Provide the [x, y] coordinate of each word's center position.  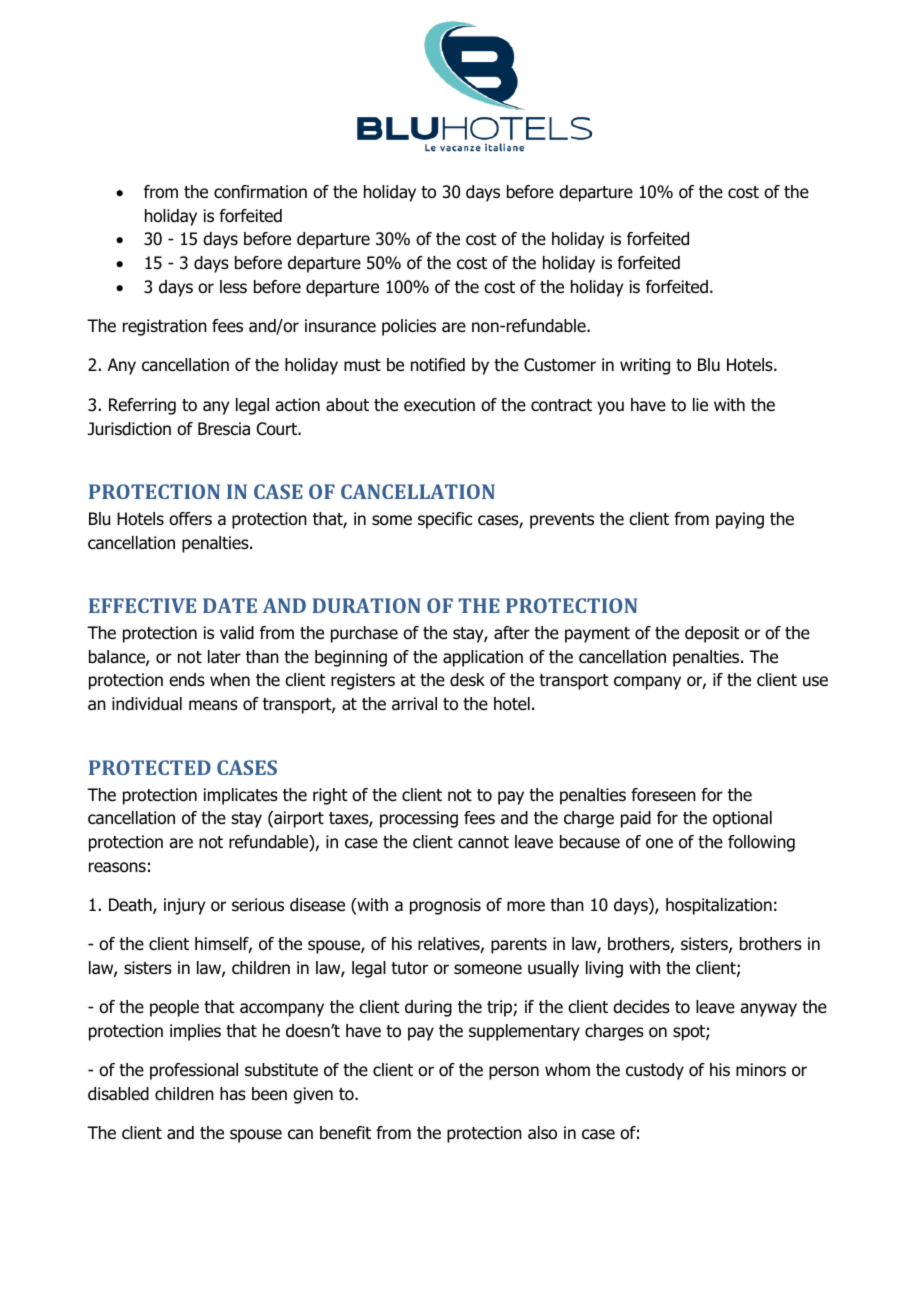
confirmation [260, 192]
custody [655, 1071]
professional [194, 1071]
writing [645, 366]
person [514, 1073]
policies [409, 327]
